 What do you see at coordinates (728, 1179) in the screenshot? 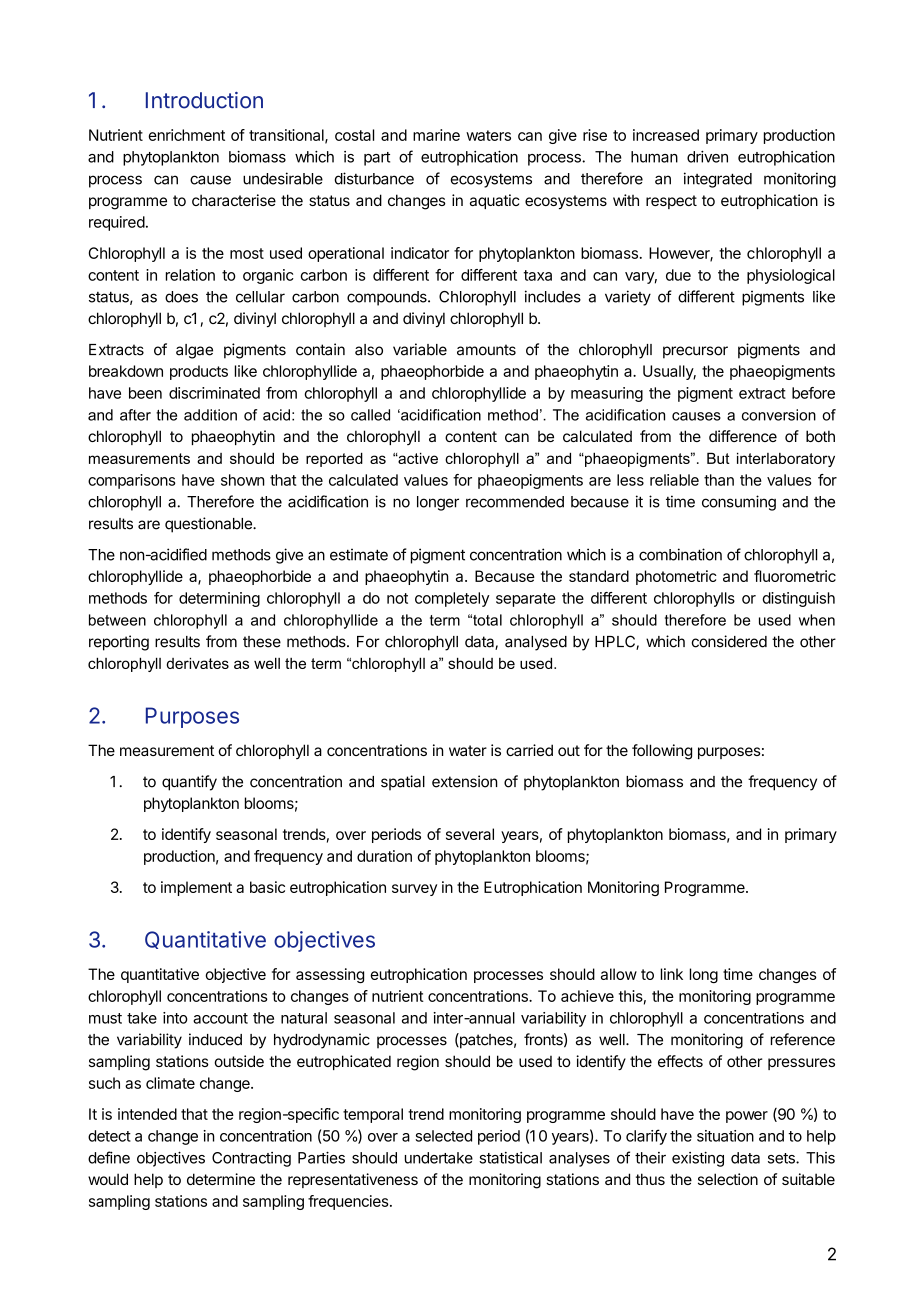
I see `selection` at bounding box center [728, 1179].
